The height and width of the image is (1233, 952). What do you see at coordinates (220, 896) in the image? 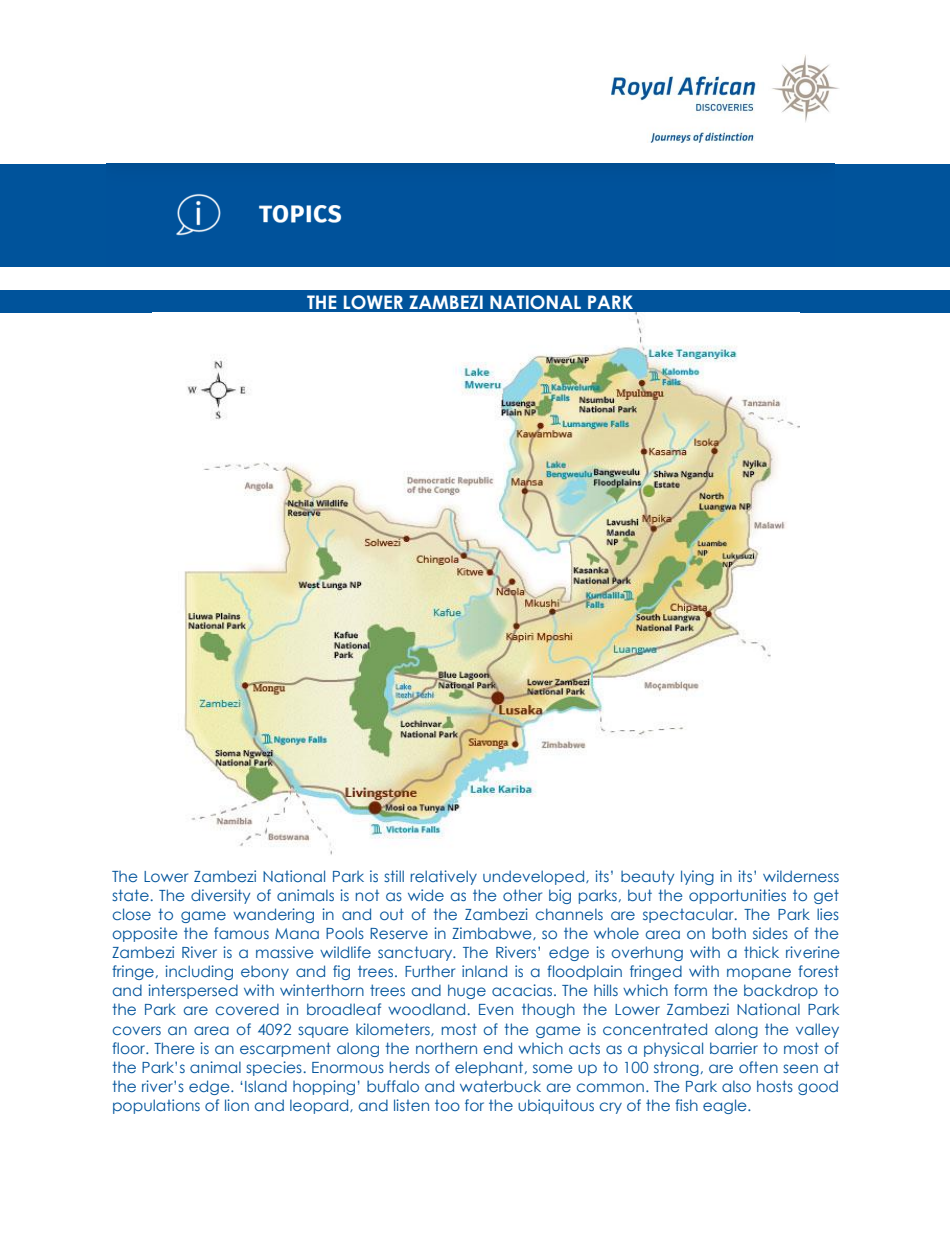
I see `diversity` at bounding box center [220, 896].
